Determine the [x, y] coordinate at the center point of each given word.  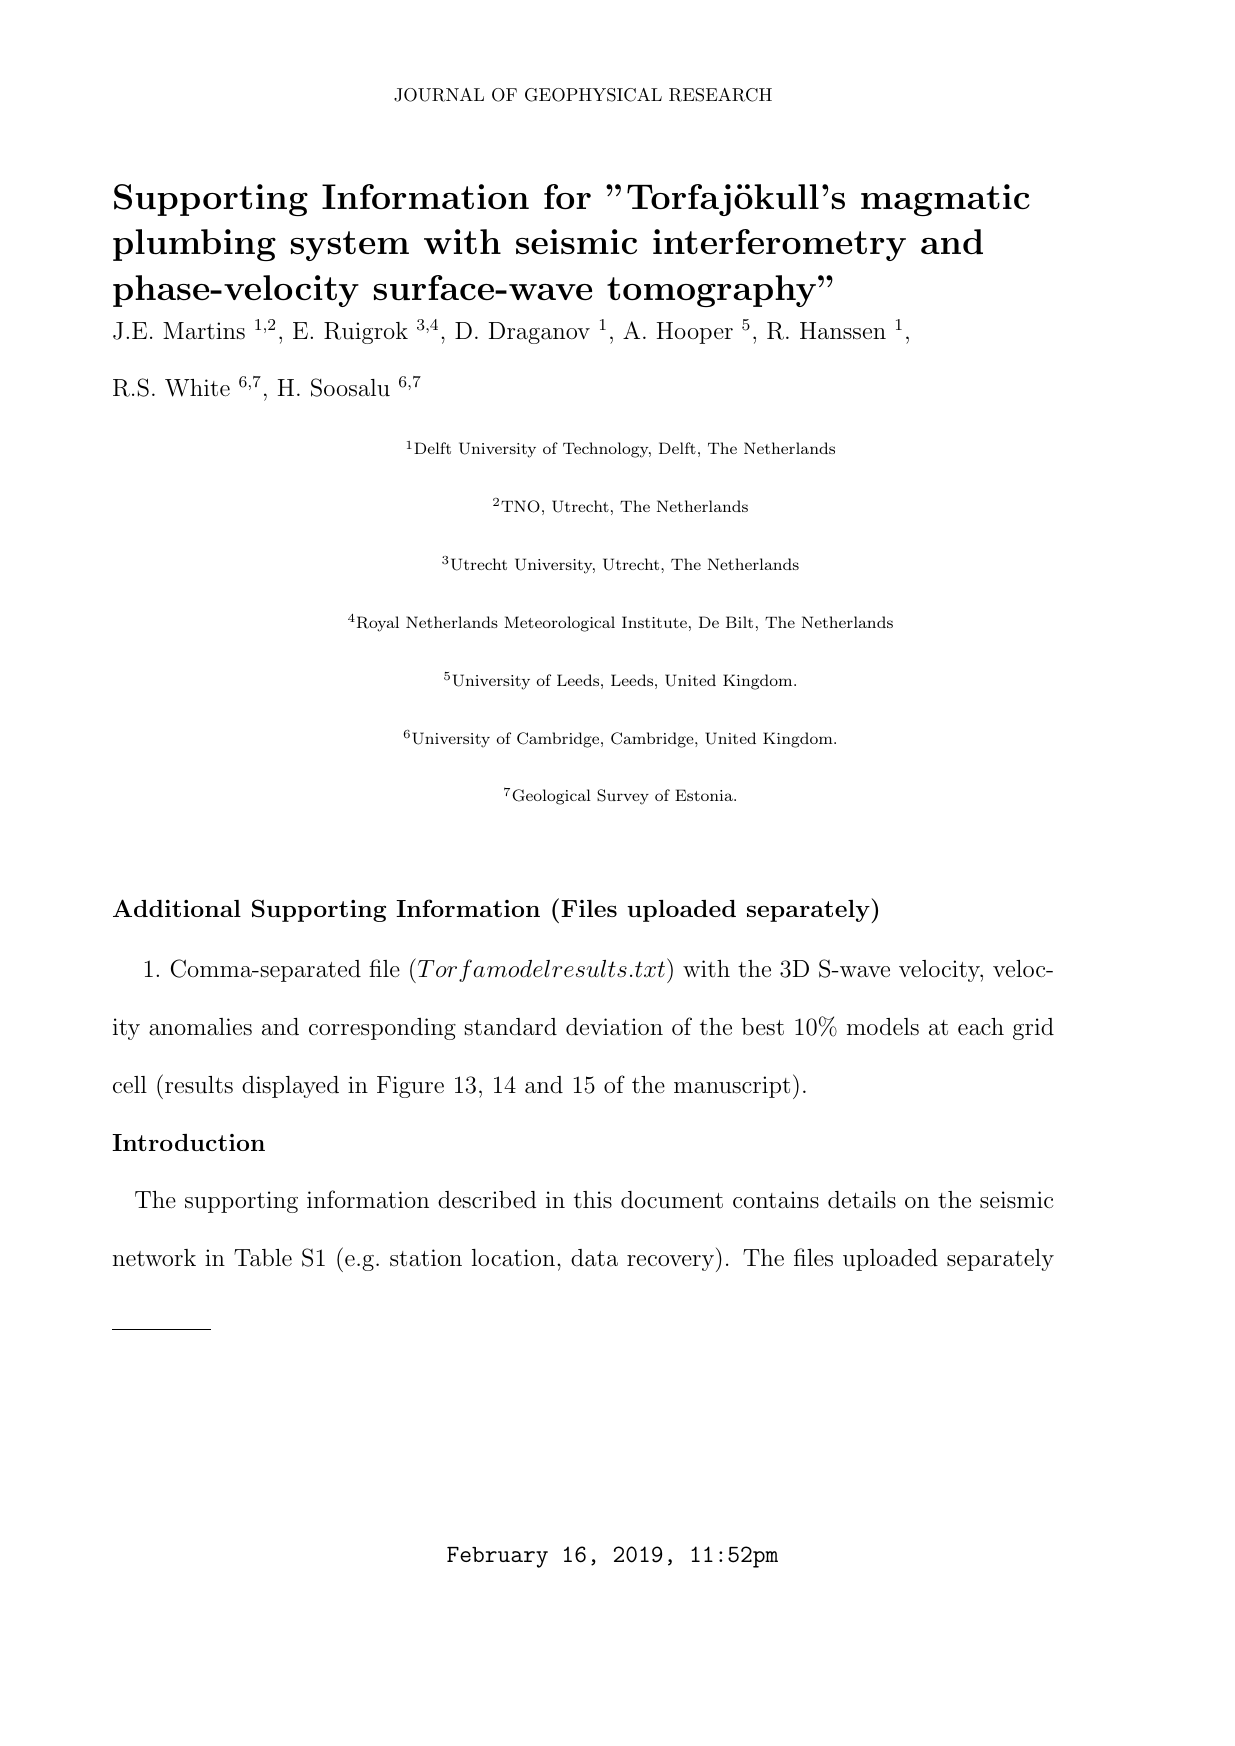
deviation [614, 1027]
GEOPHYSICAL [593, 95]
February [497, 1557]
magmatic [945, 200]
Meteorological [559, 624]
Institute [654, 622]
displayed [290, 1087]
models [883, 1027]
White [197, 388]
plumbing [194, 245]
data [594, 1258]
